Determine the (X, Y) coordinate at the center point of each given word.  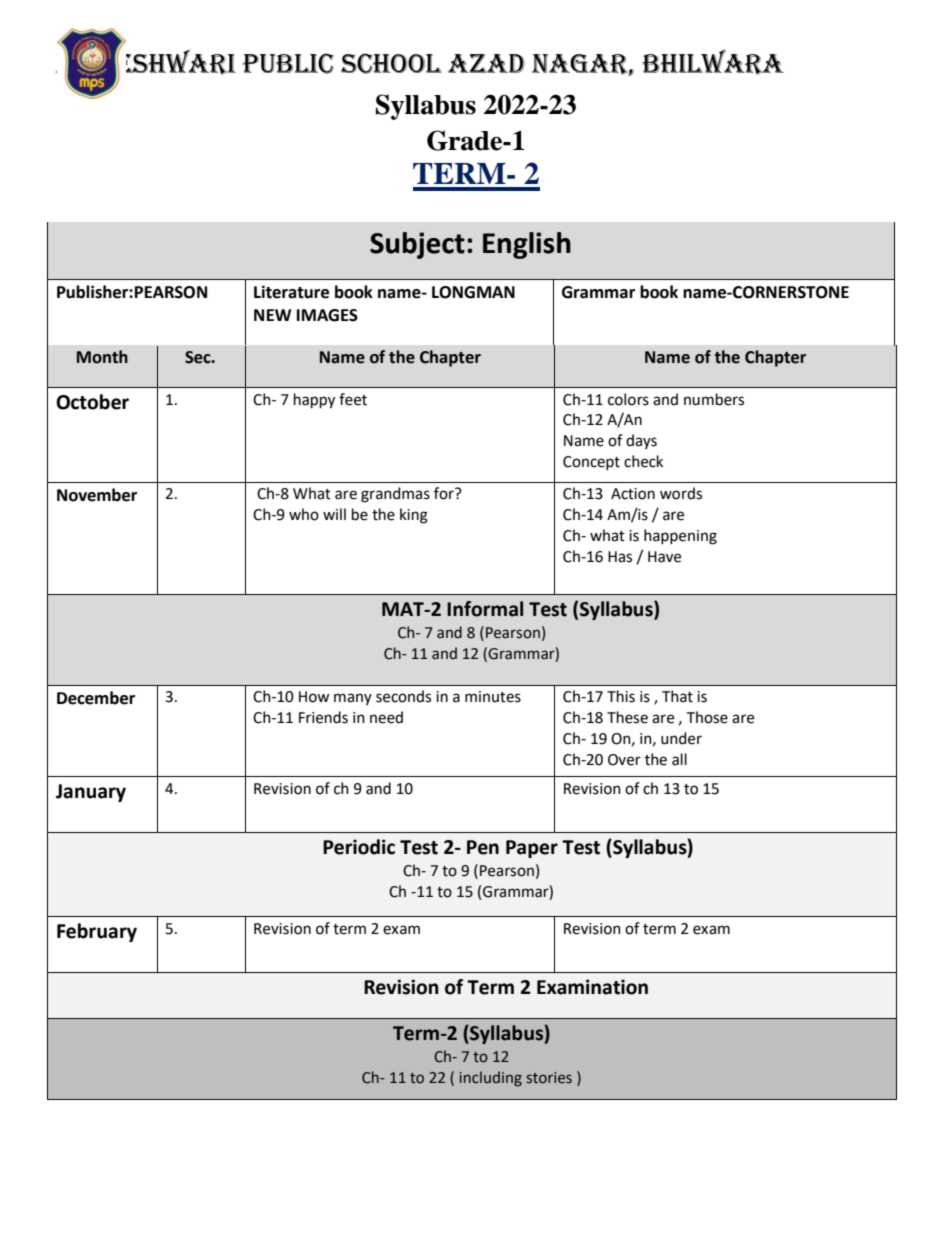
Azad (486, 63)
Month (102, 357)
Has (620, 557)
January (91, 793)
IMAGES (327, 315)
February (97, 932)
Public (288, 63)
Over (624, 760)
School (391, 63)
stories (549, 1078)
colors (628, 399)
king (414, 516)
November (97, 495)
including (491, 1078)
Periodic (359, 847)
